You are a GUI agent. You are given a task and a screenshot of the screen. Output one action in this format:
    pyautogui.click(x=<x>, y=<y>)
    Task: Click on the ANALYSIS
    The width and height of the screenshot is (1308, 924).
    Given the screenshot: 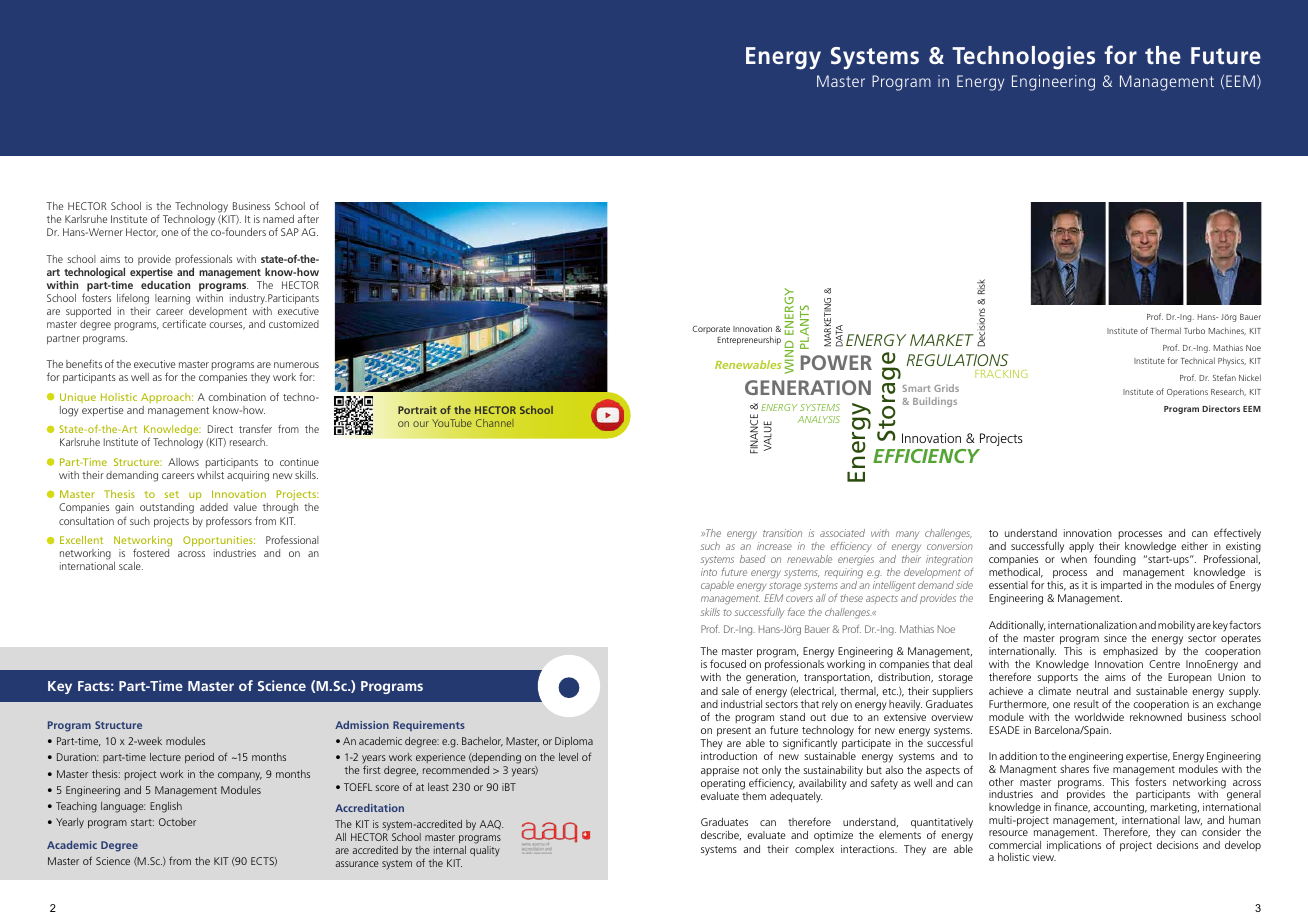 What is the action you would take?
    pyautogui.click(x=818, y=419)
